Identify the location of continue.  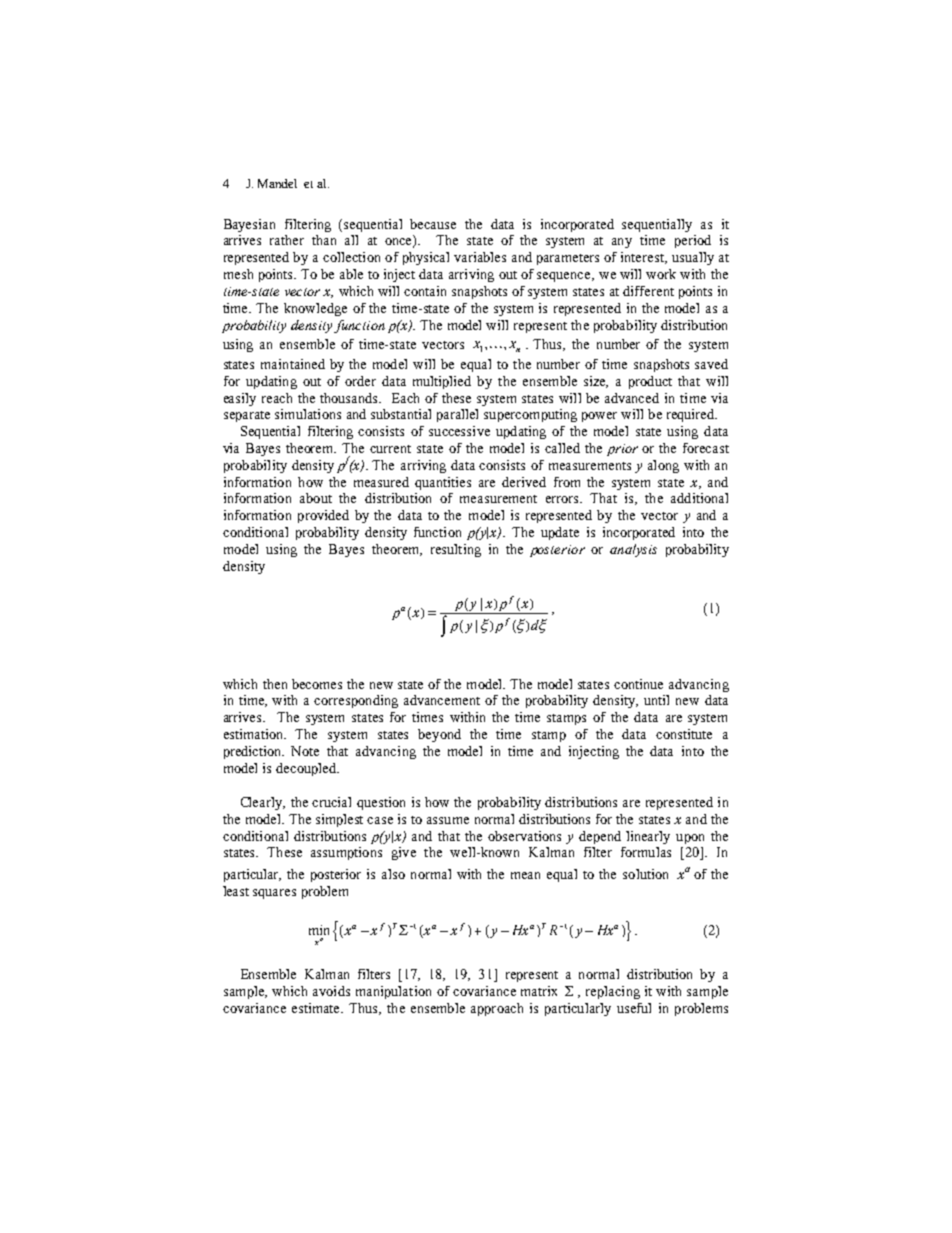
(638, 684).
